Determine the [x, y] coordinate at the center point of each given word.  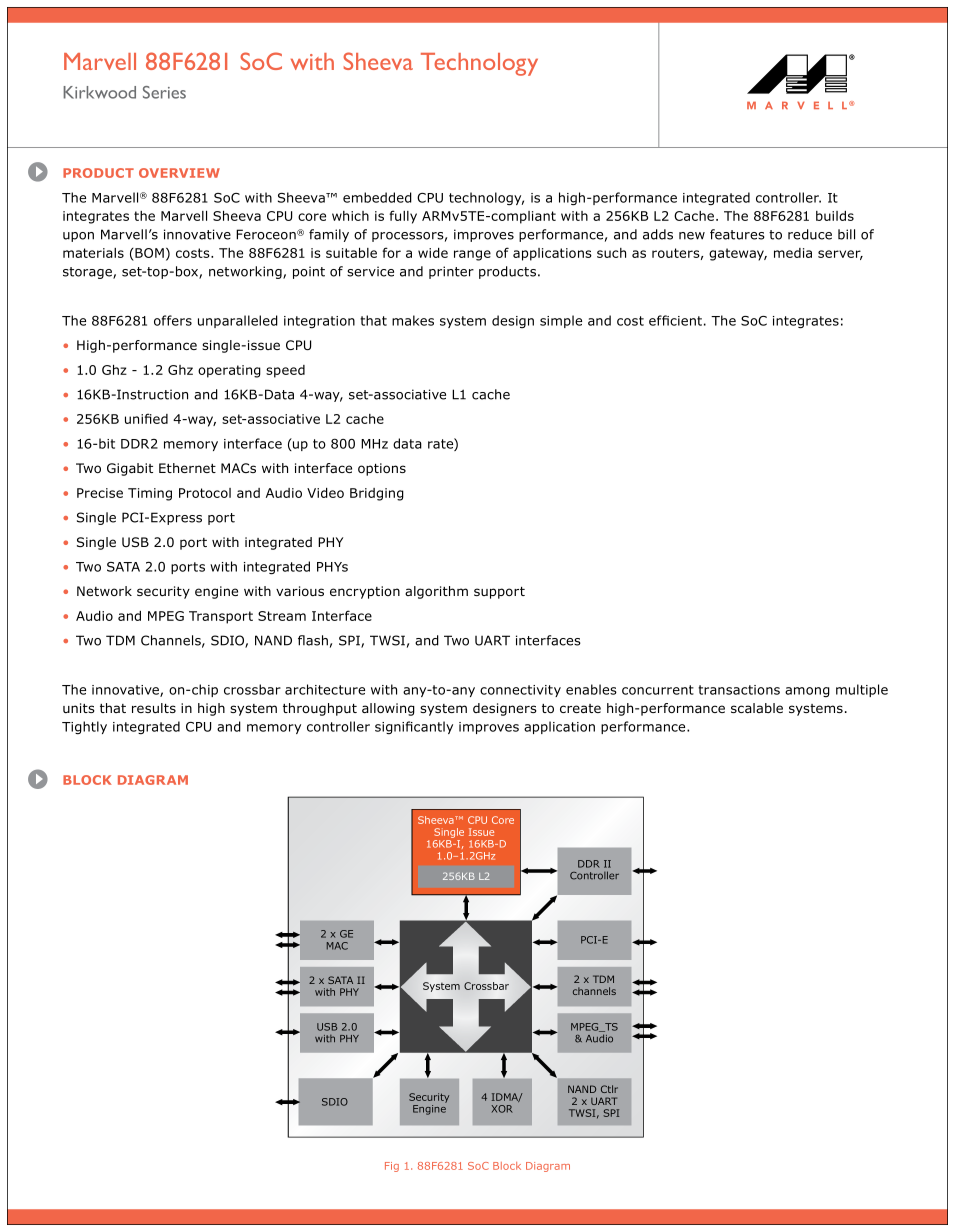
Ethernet [187, 468]
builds [835, 216]
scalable [757, 708]
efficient [675, 320]
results [154, 708]
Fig [392, 1167]
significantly [414, 727]
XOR [502, 1109]
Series [164, 92]
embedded [377, 197]
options [382, 469]
